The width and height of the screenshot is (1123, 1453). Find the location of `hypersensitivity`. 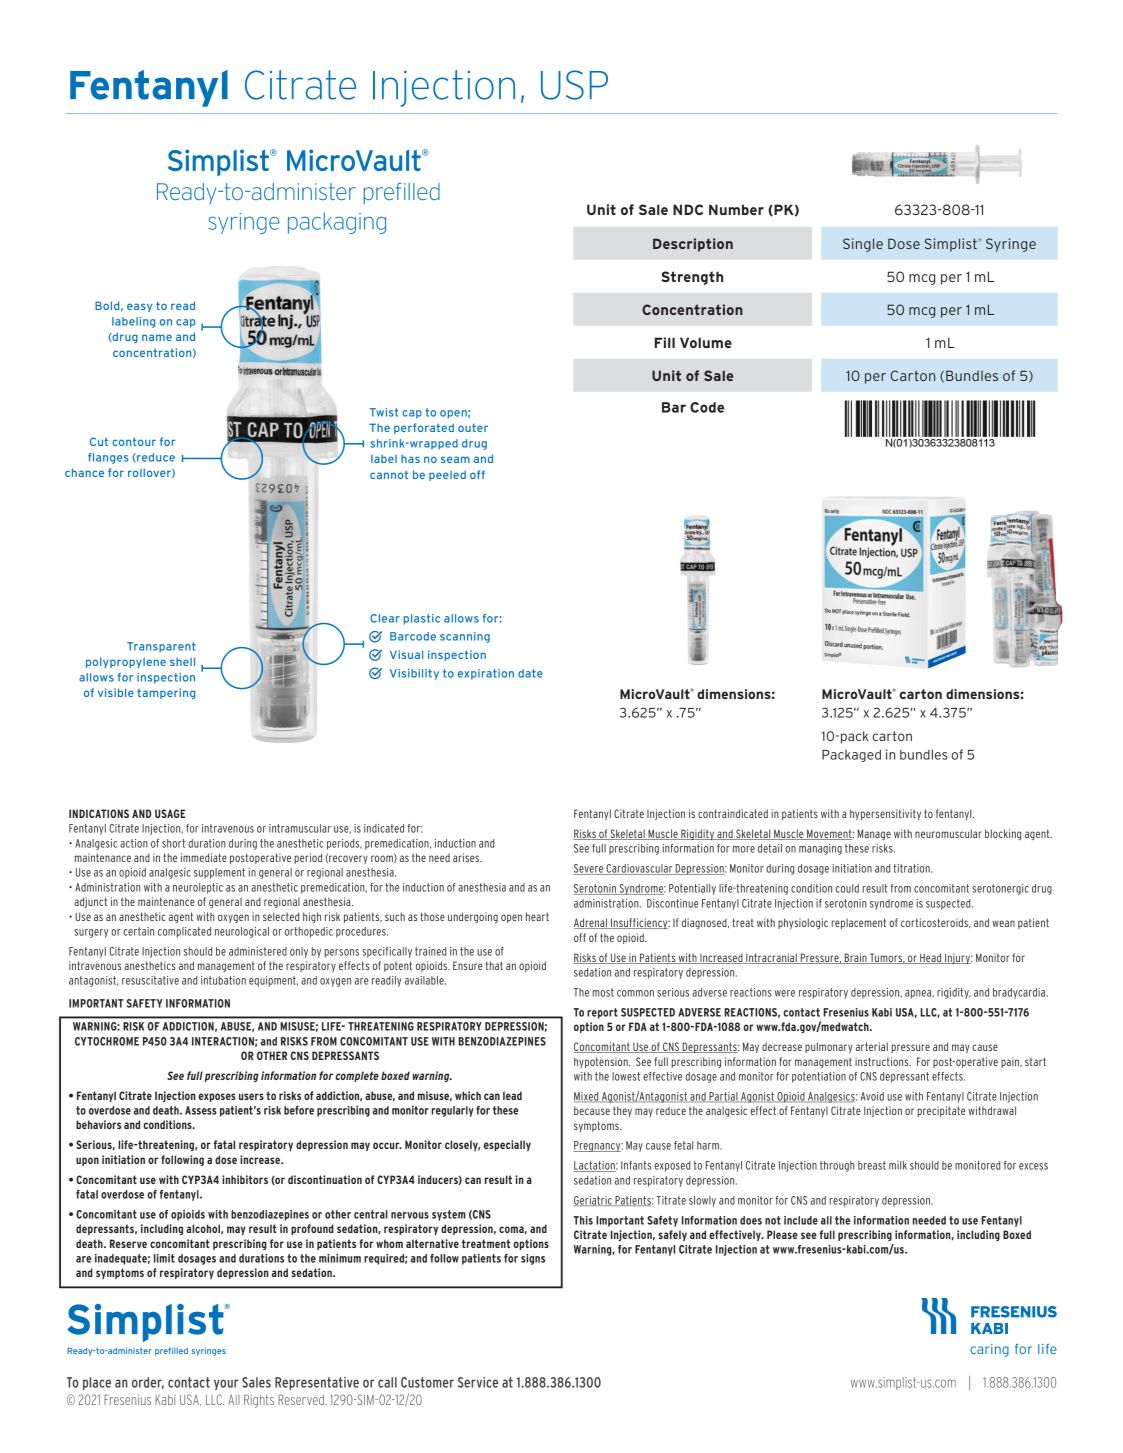

hypersensitivity is located at coordinates (885, 814).
